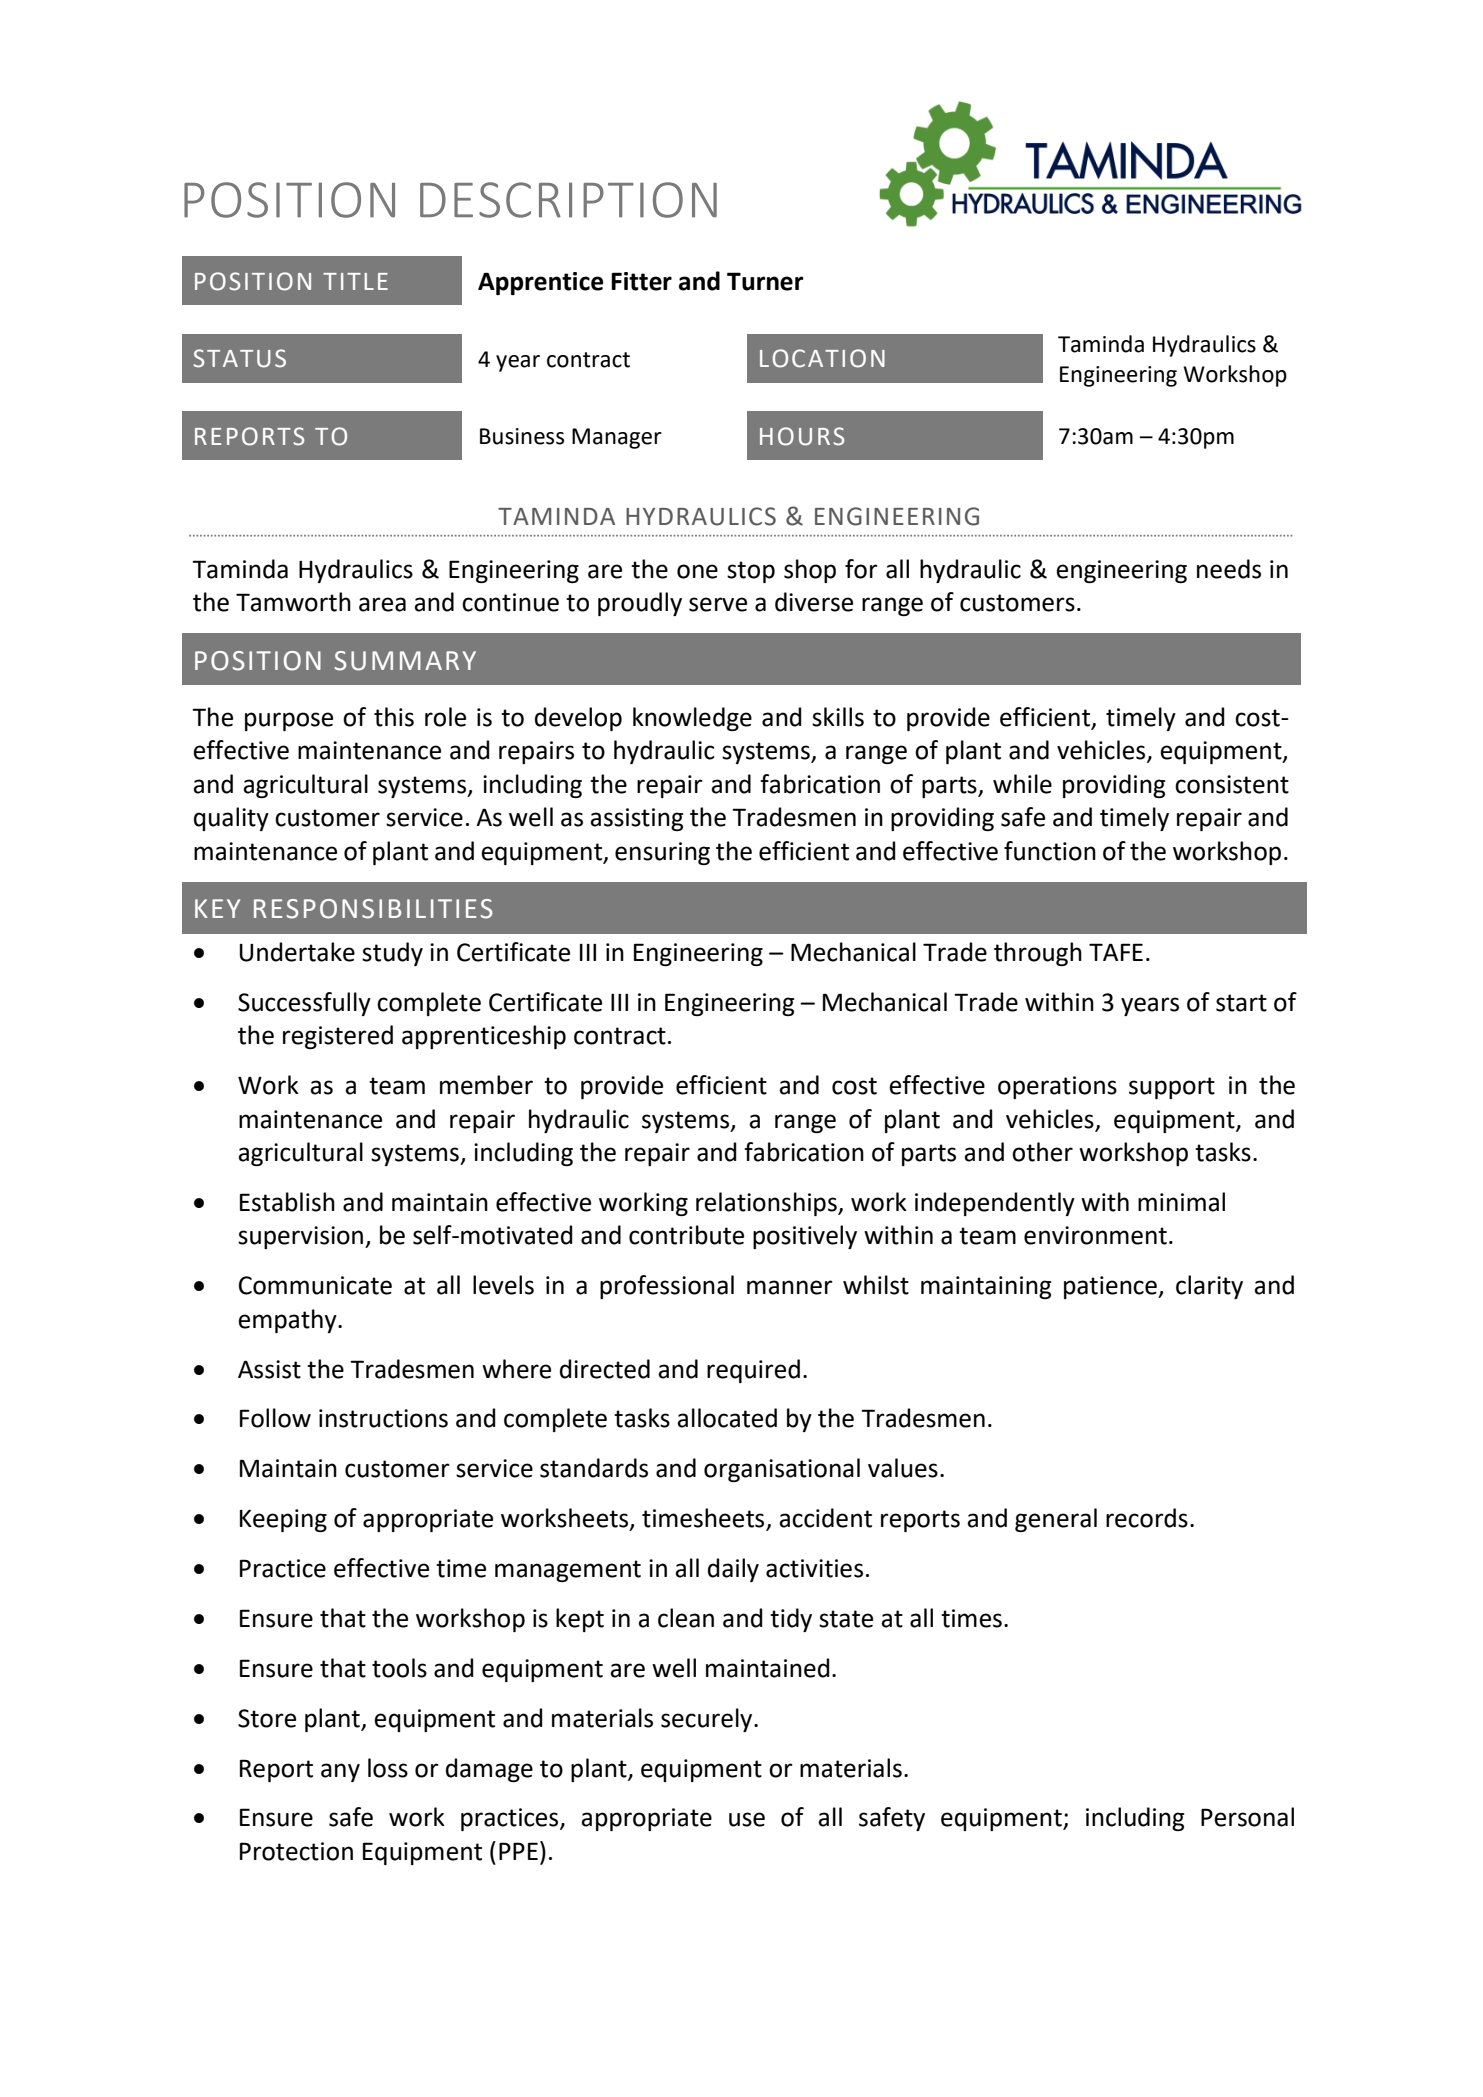 This screenshot has height=2097, width=1483. Describe the element at coordinates (1247, 1817) in the screenshot. I see `Personal` at that location.
